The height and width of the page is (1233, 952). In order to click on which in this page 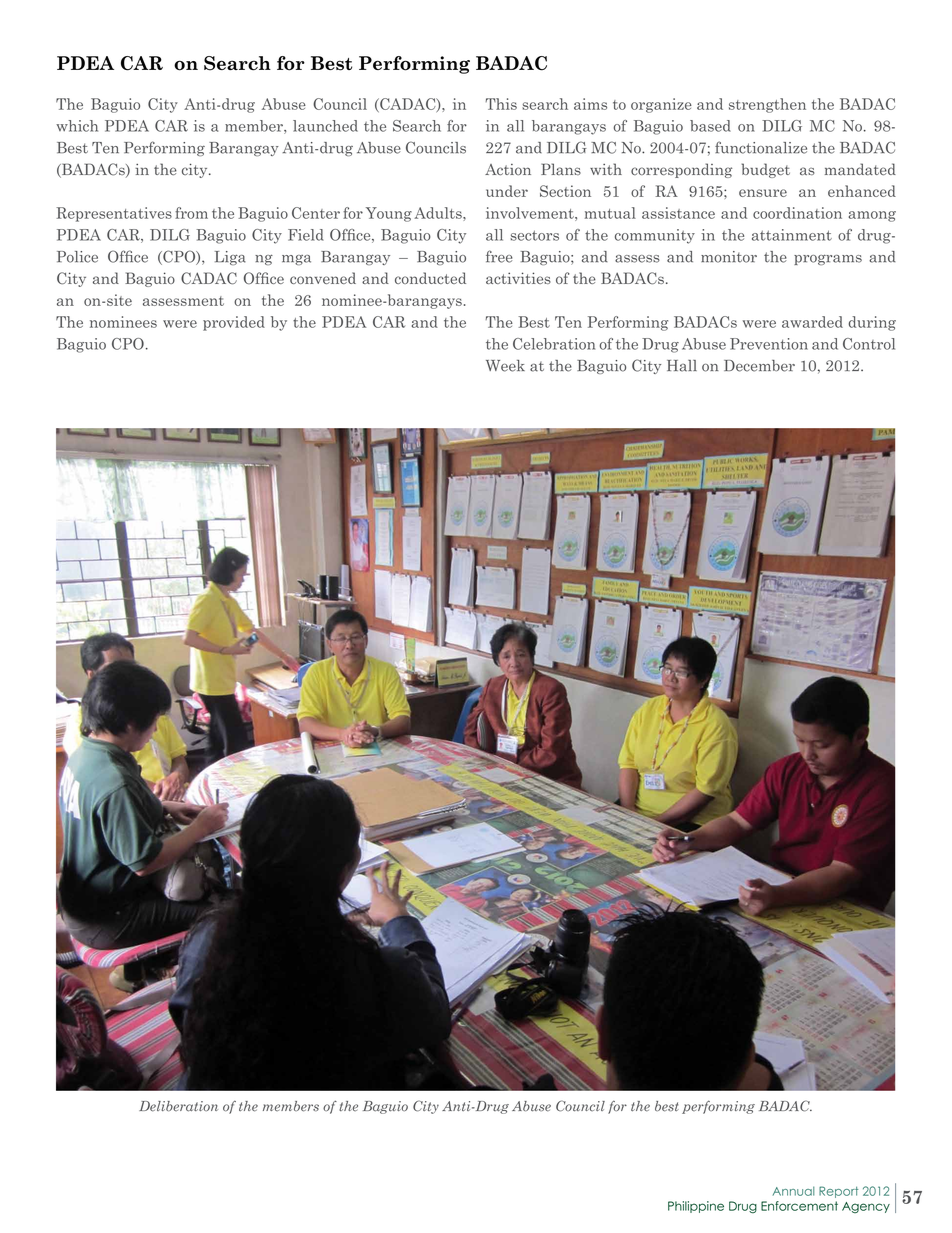, I will do `click(77, 126)`.
